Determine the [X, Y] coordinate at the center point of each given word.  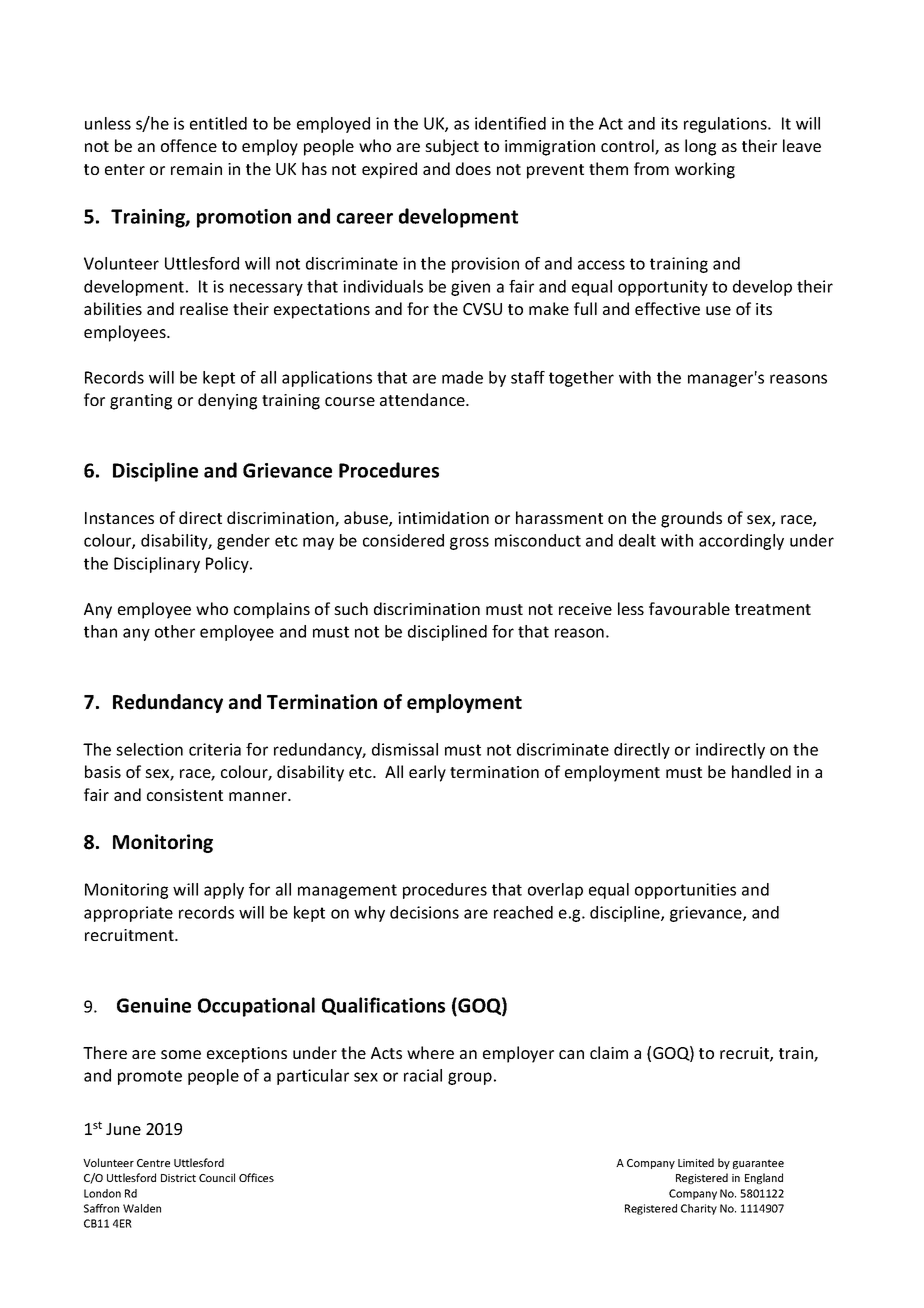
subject [452, 147]
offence [189, 145]
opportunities [685, 891]
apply [224, 891]
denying [227, 401]
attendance [423, 399]
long [700, 147]
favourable [689, 608]
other [175, 631]
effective [667, 308]
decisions [424, 912]
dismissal [405, 749]
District [178, 1178]
